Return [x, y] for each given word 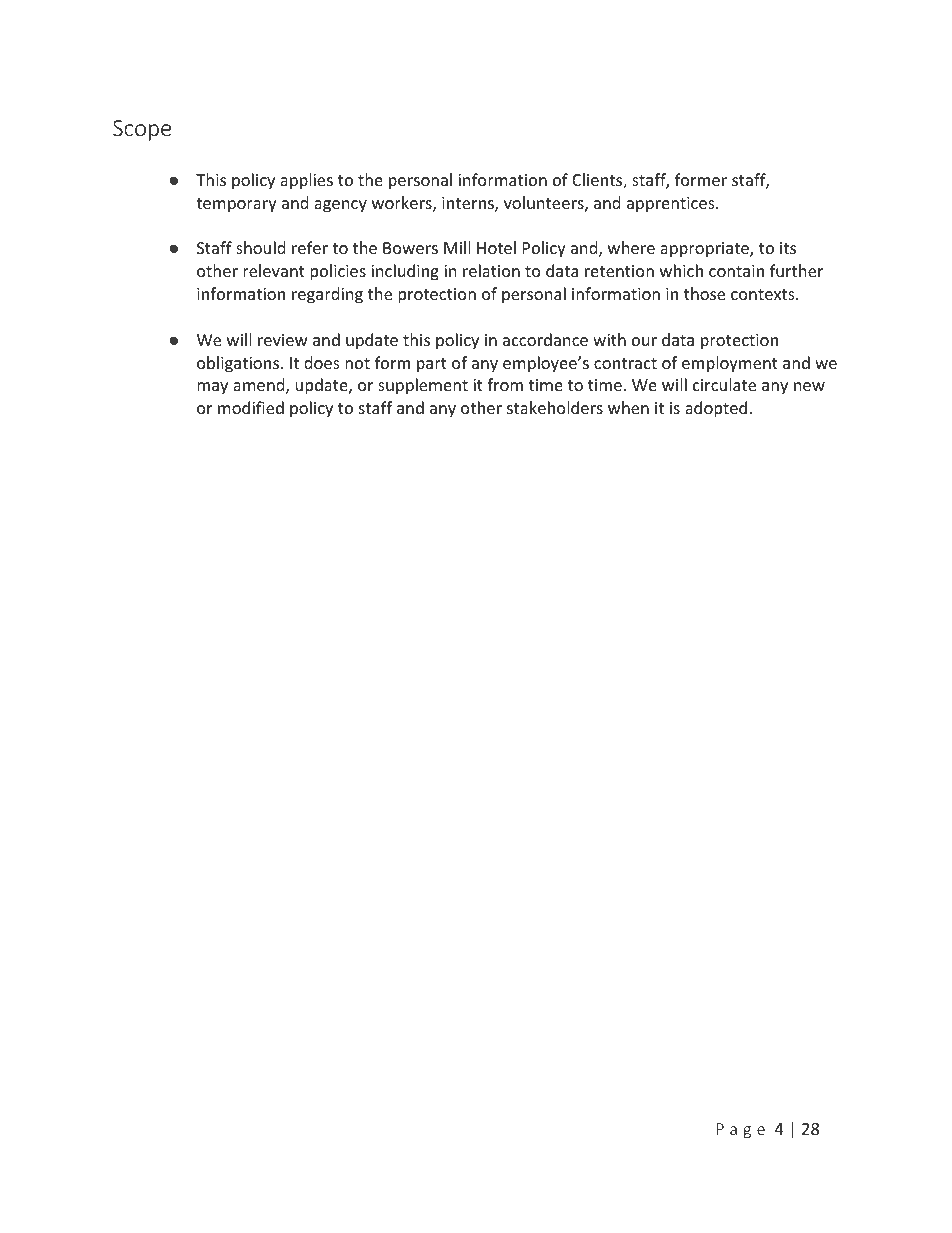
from [505, 384]
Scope [142, 130]
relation [491, 270]
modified [251, 407]
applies [306, 181]
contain [736, 271]
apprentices [672, 205]
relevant [274, 270]
